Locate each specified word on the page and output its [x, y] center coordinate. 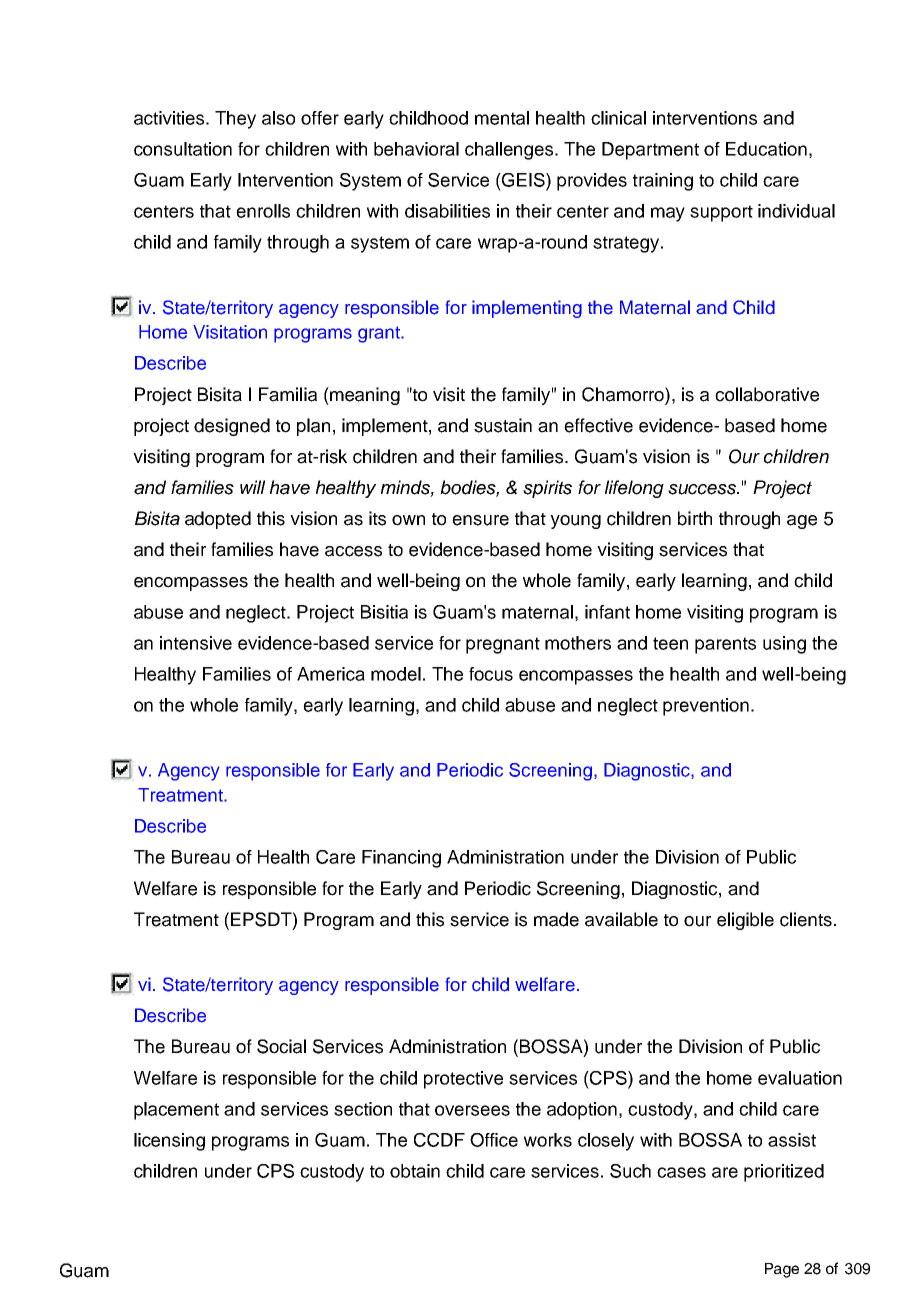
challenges [510, 151]
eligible [745, 921]
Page [782, 1270]
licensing [169, 1142]
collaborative [767, 394]
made [556, 919]
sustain [503, 425]
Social [281, 1046]
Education [766, 149]
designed [232, 427]
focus [491, 674]
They [235, 120]
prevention [706, 707]
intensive [196, 643]
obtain [415, 1171]
